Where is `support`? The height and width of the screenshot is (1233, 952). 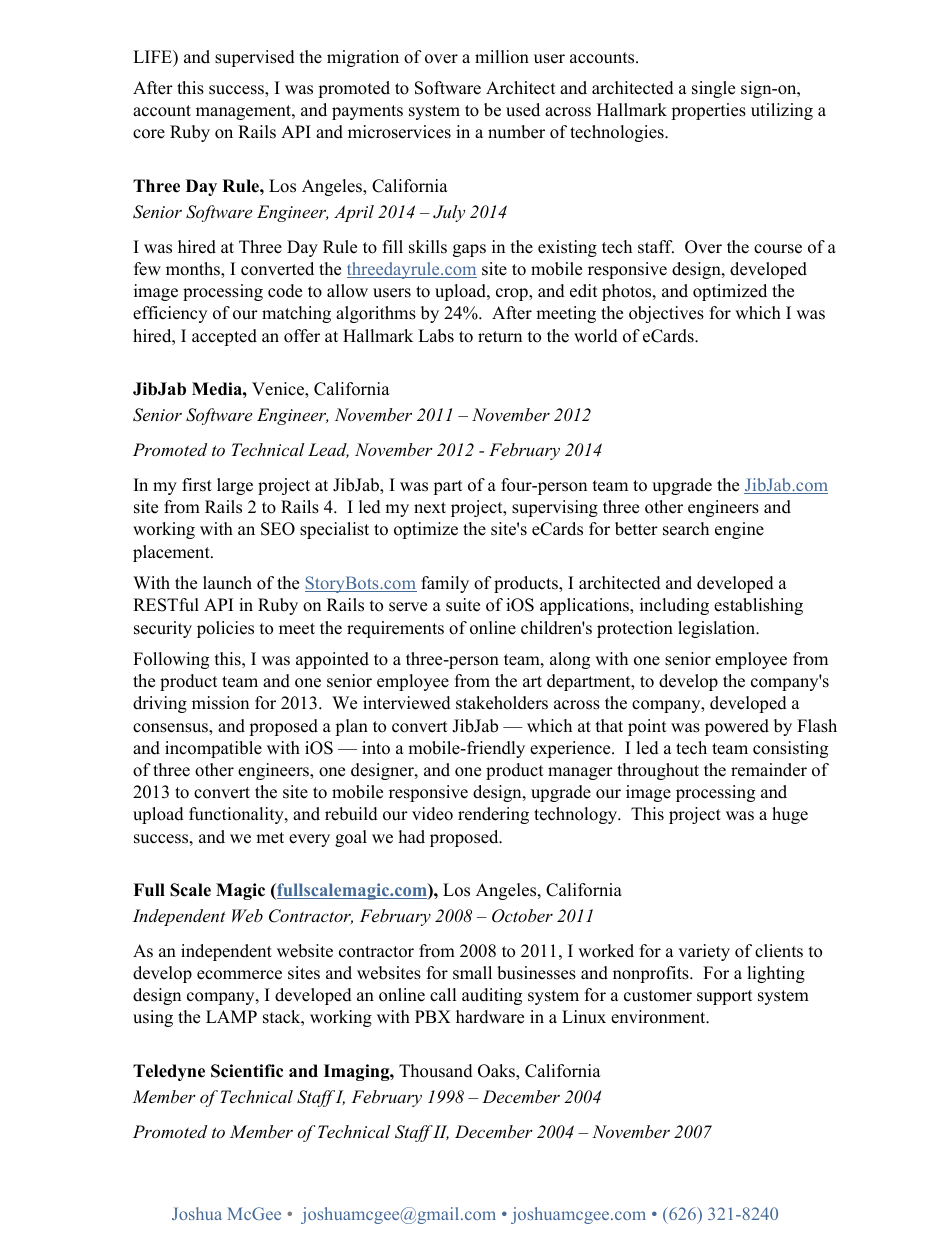
support is located at coordinates (725, 997).
